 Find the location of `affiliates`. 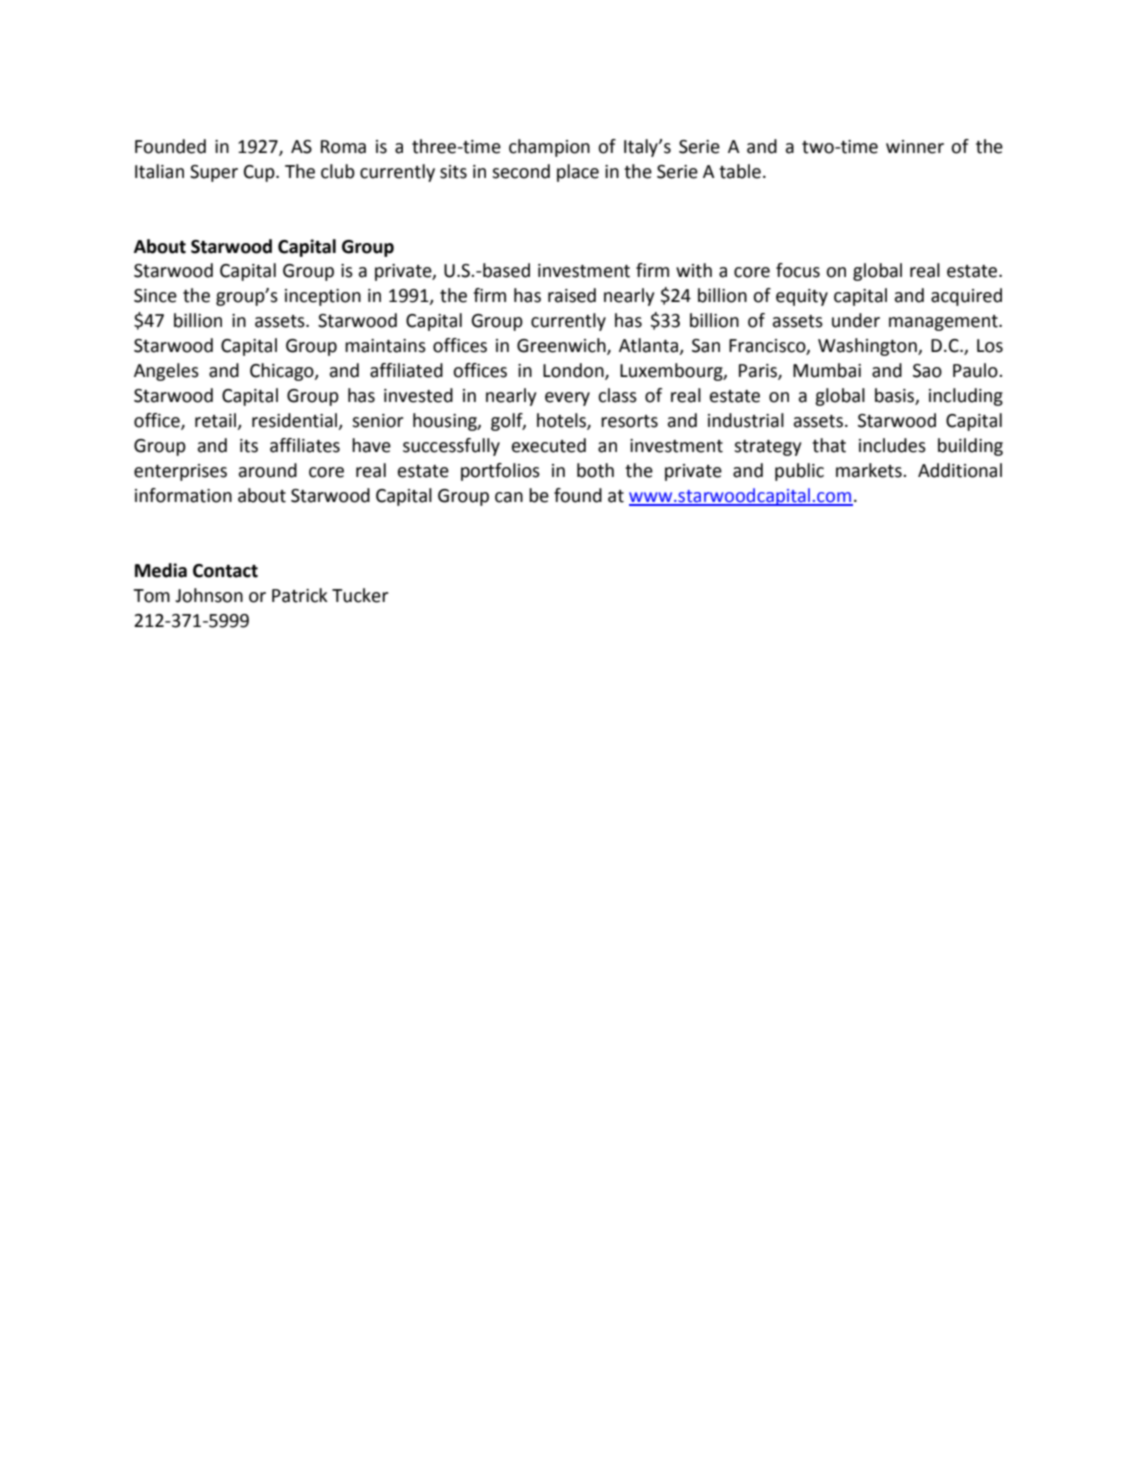

affiliates is located at coordinates (305, 445).
